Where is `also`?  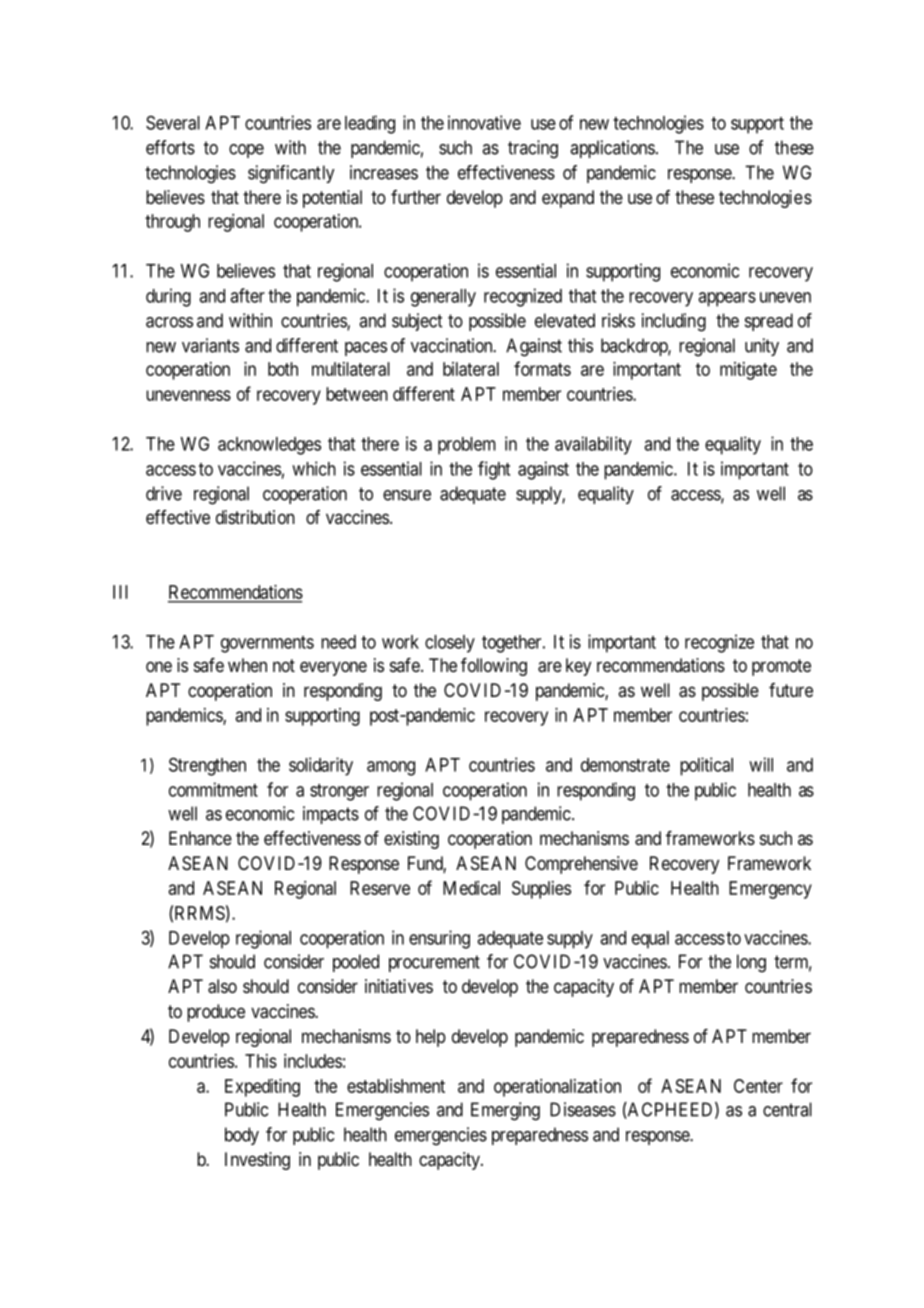
also is located at coordinates (222, 986).
